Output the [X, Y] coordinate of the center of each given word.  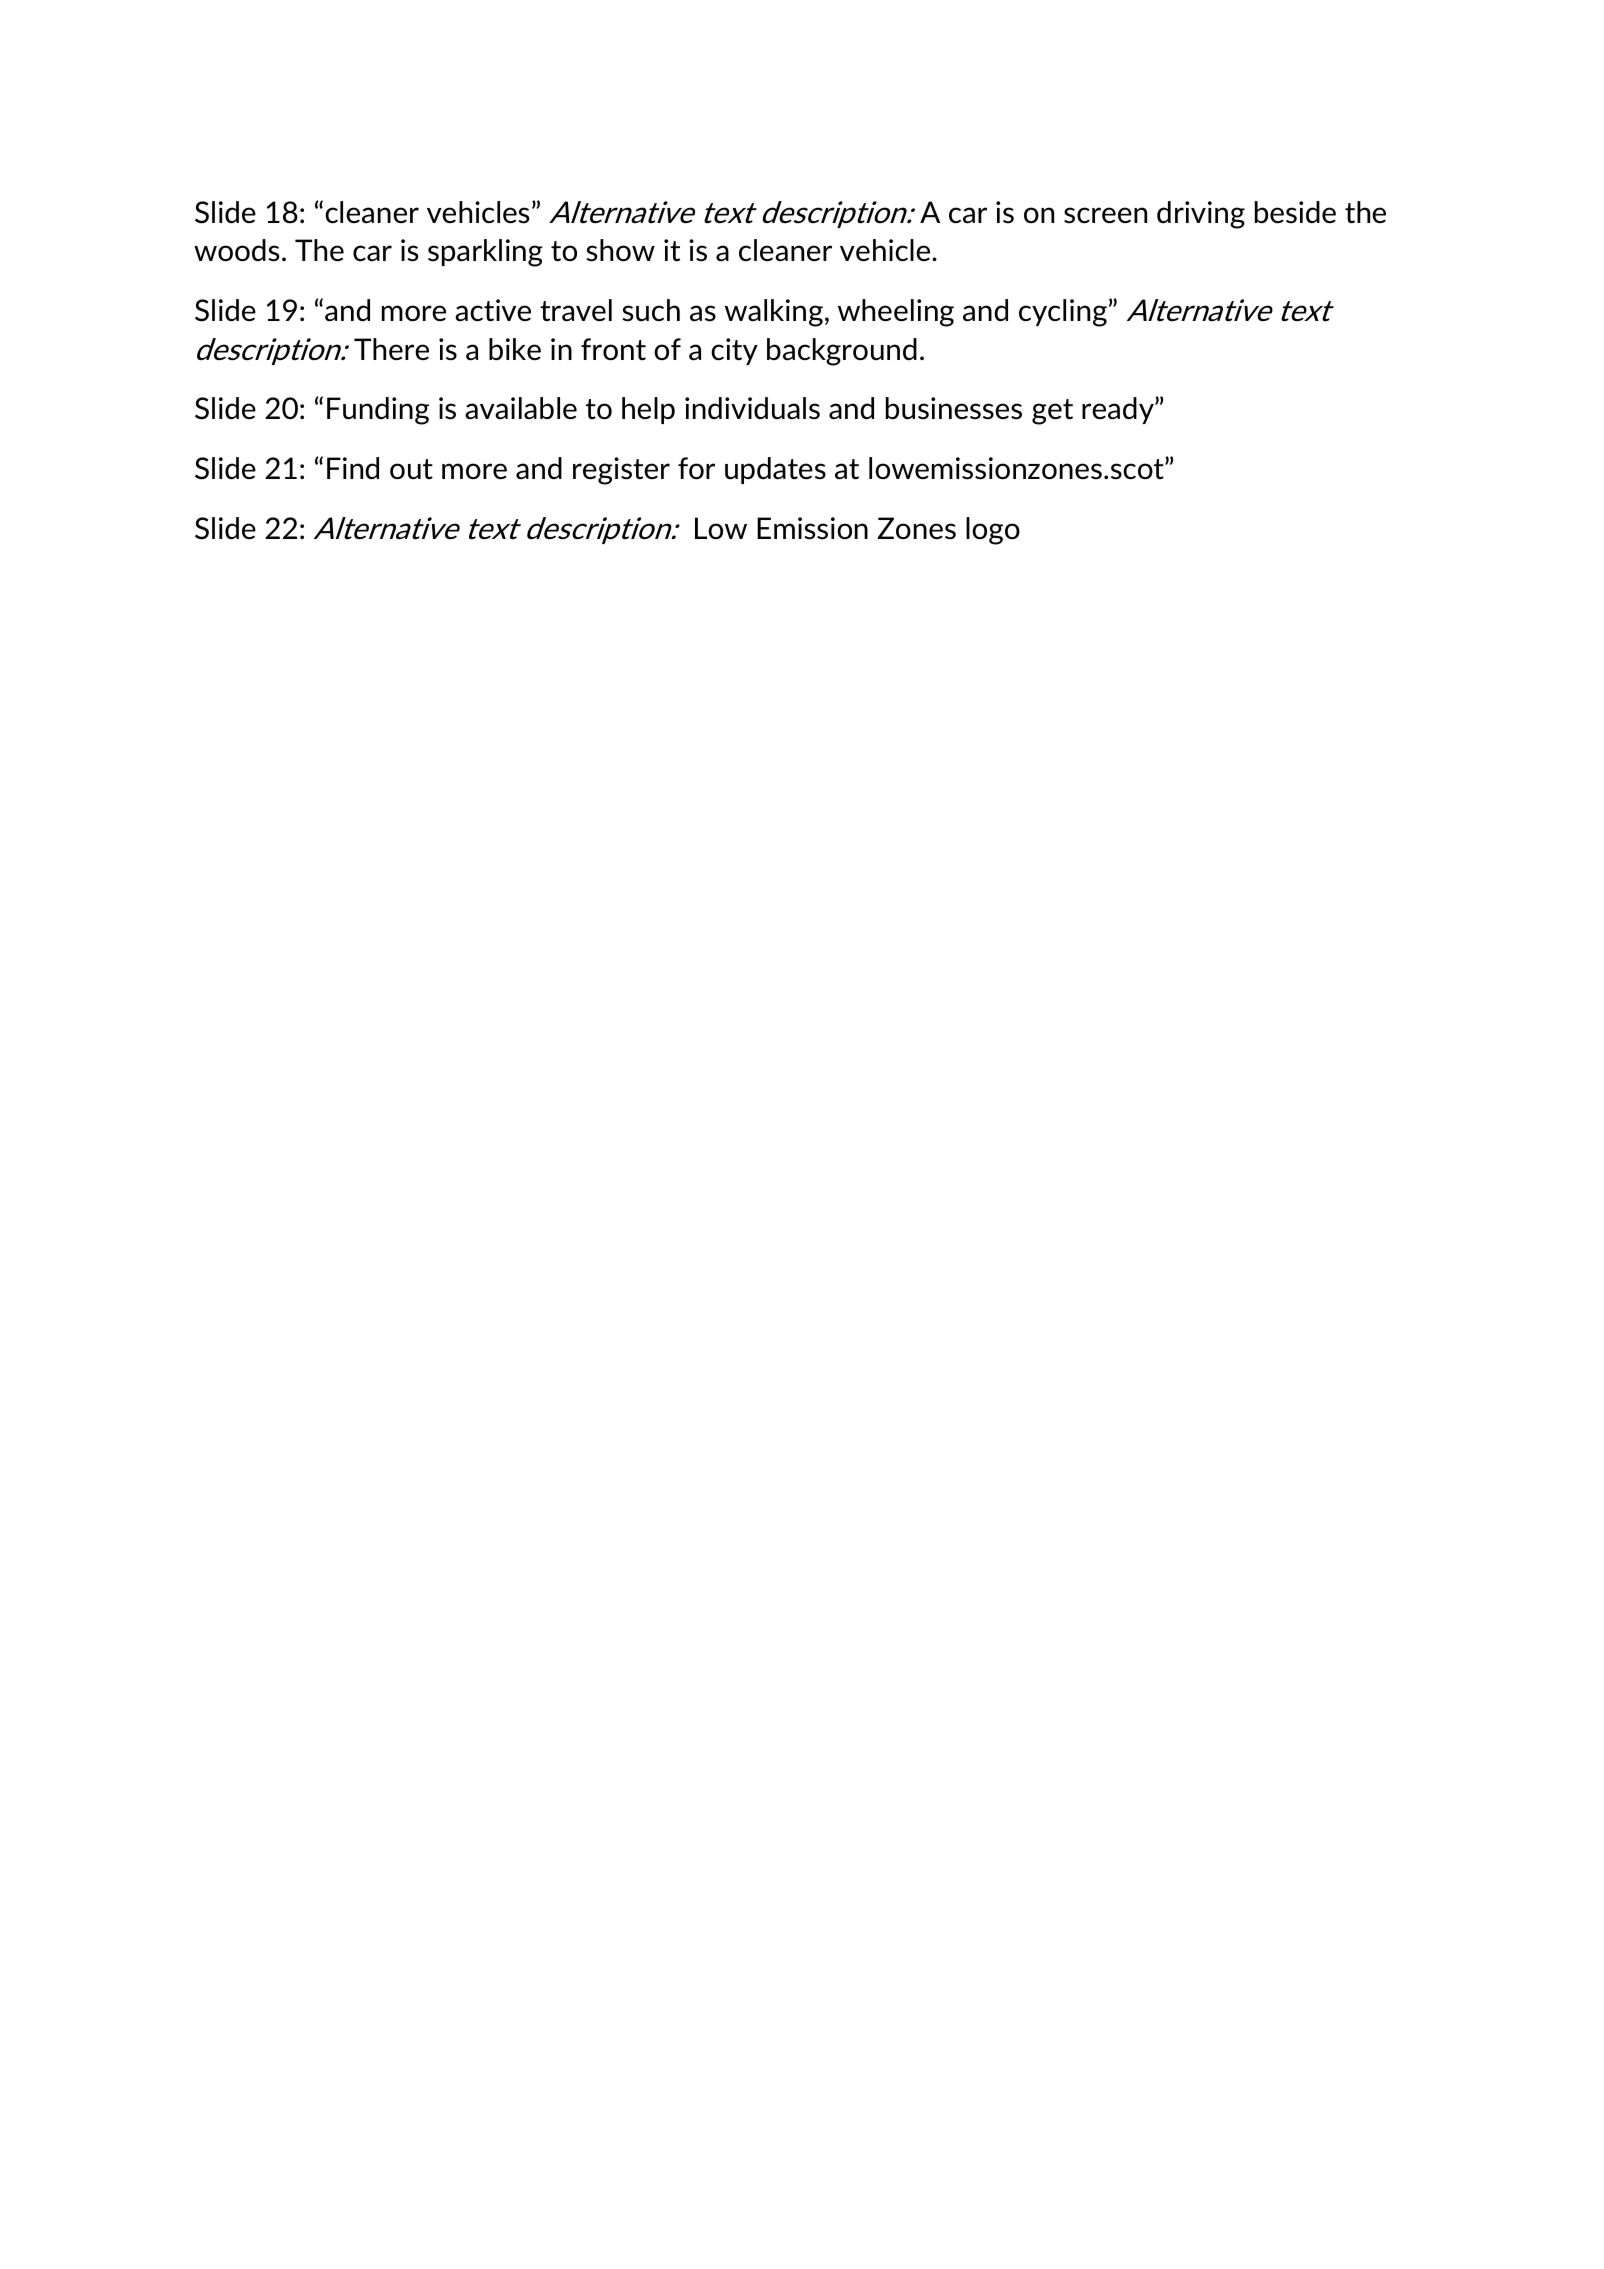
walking [774, 313]
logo [993, 531]
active [493, 310]
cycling [1063, 313]
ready [1119, 410]
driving [1201, 215]
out [411, 469]
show [620, 250]
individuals [752, 408]
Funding [378, 411]
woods [237, 250]
